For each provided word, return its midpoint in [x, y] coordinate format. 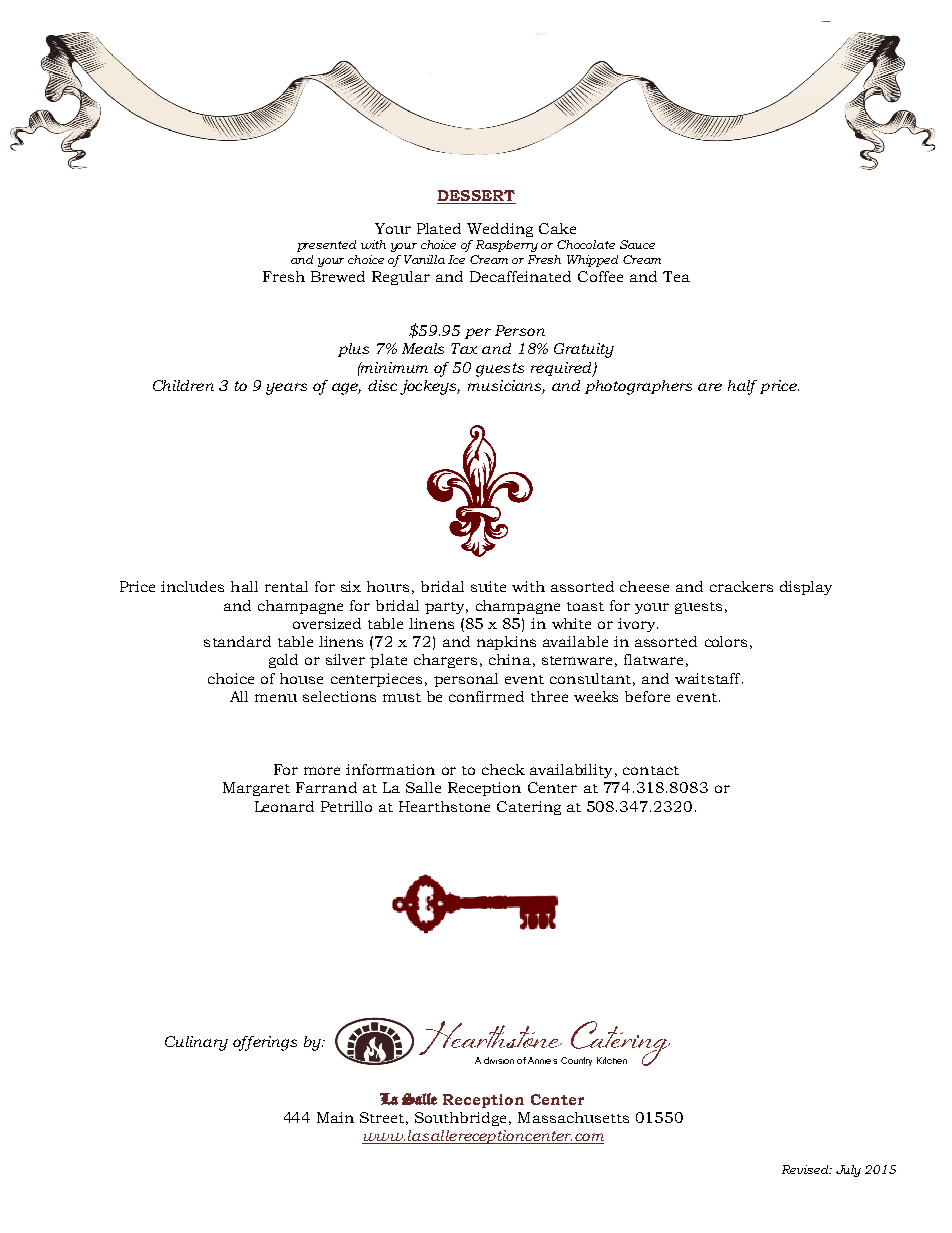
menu [276, 698]
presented [326, 246]
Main [335, 1117]
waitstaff [709, 678]
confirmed [486, 696]
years [286, 389]
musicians [506, 387]
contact [651, 770]
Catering [529, 808]
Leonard [284, 806]
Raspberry [507, 246]
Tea [676, 276]
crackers [741, 586]
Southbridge [460, 1119]
